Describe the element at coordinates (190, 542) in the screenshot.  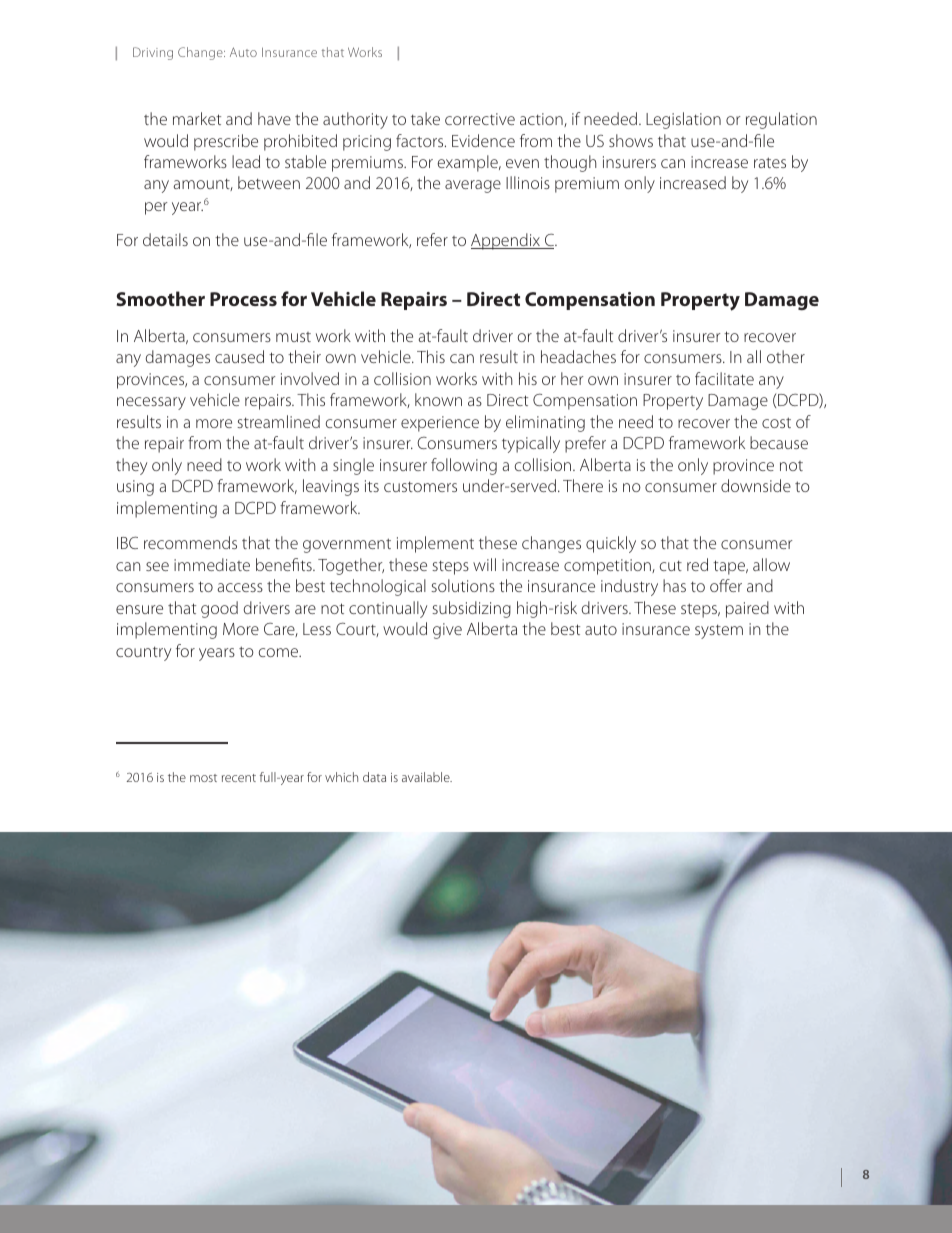
I see `recommends` at that location.
